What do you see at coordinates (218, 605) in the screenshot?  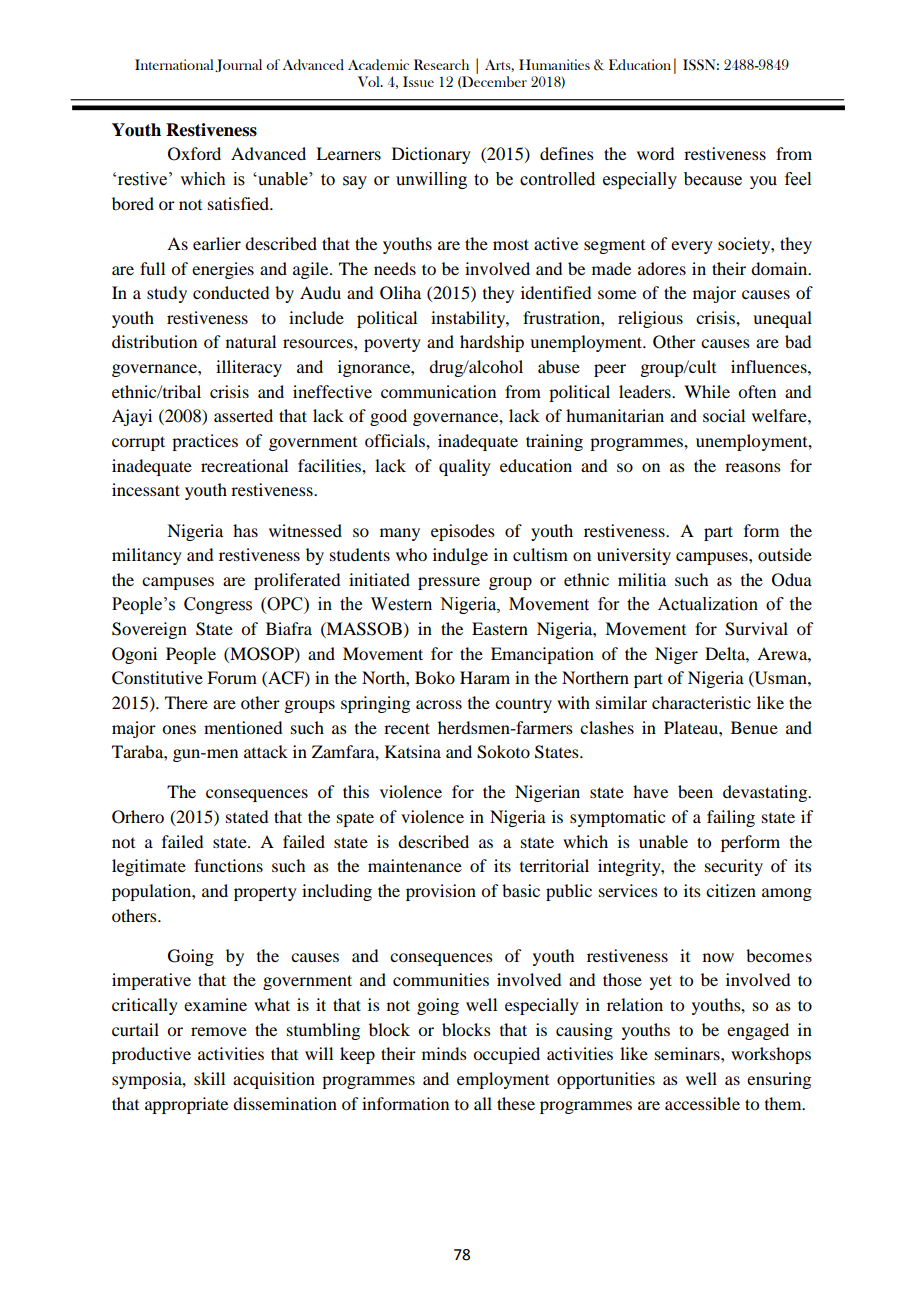 I see `Congress` at bounding box center [218, 605].
